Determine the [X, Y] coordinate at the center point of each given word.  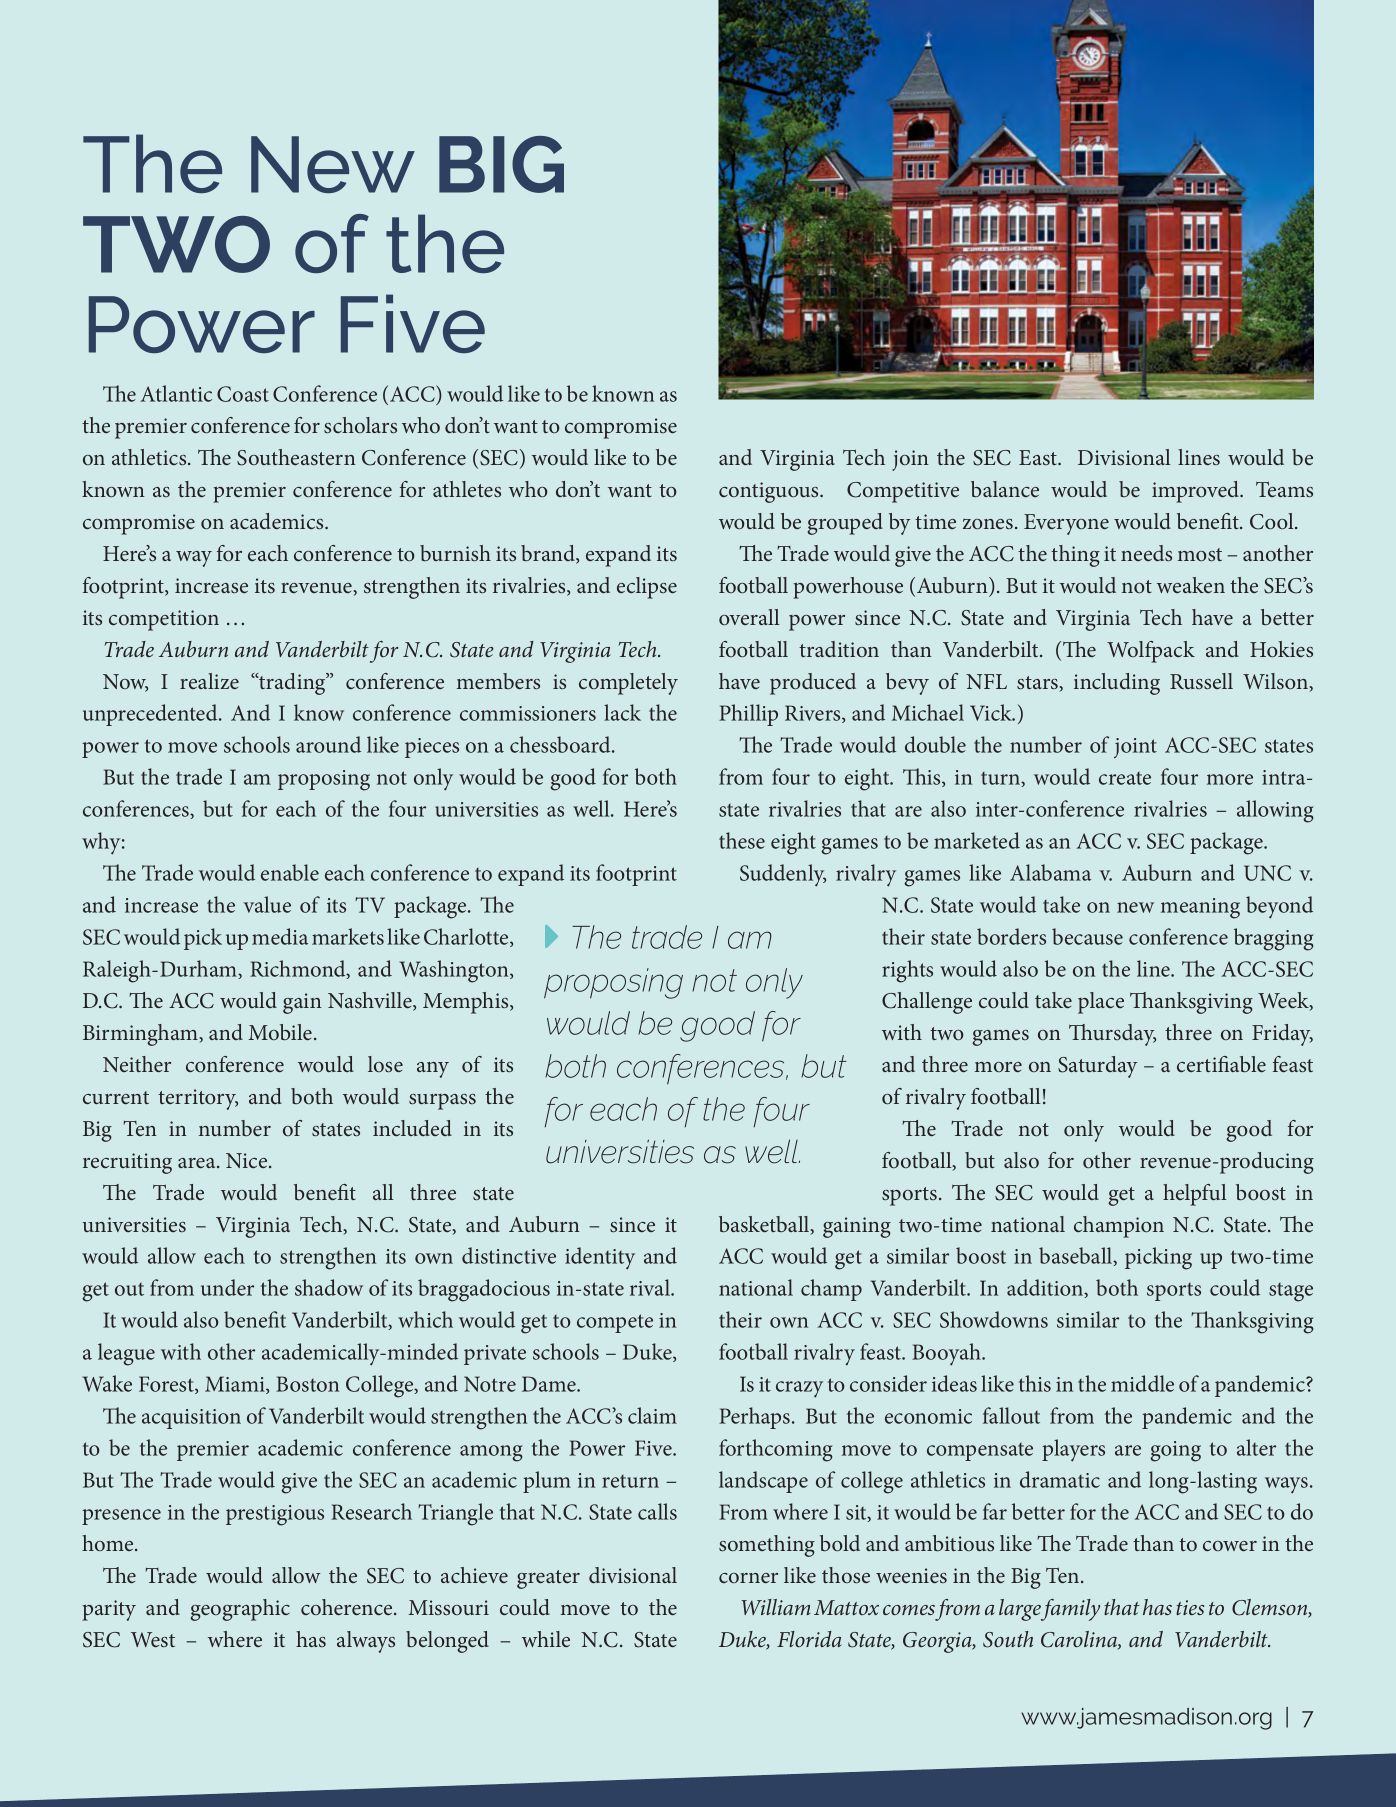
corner [748, 1578]
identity [600, 1258]
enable [290, 872]
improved [1197, 492]
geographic [240, 1610]
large [1021, 1610]
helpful [1195, 1195]
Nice [248, 1160]
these [742, 840]
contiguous [770, 492]
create [1125, 778]
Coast [243, 394]
